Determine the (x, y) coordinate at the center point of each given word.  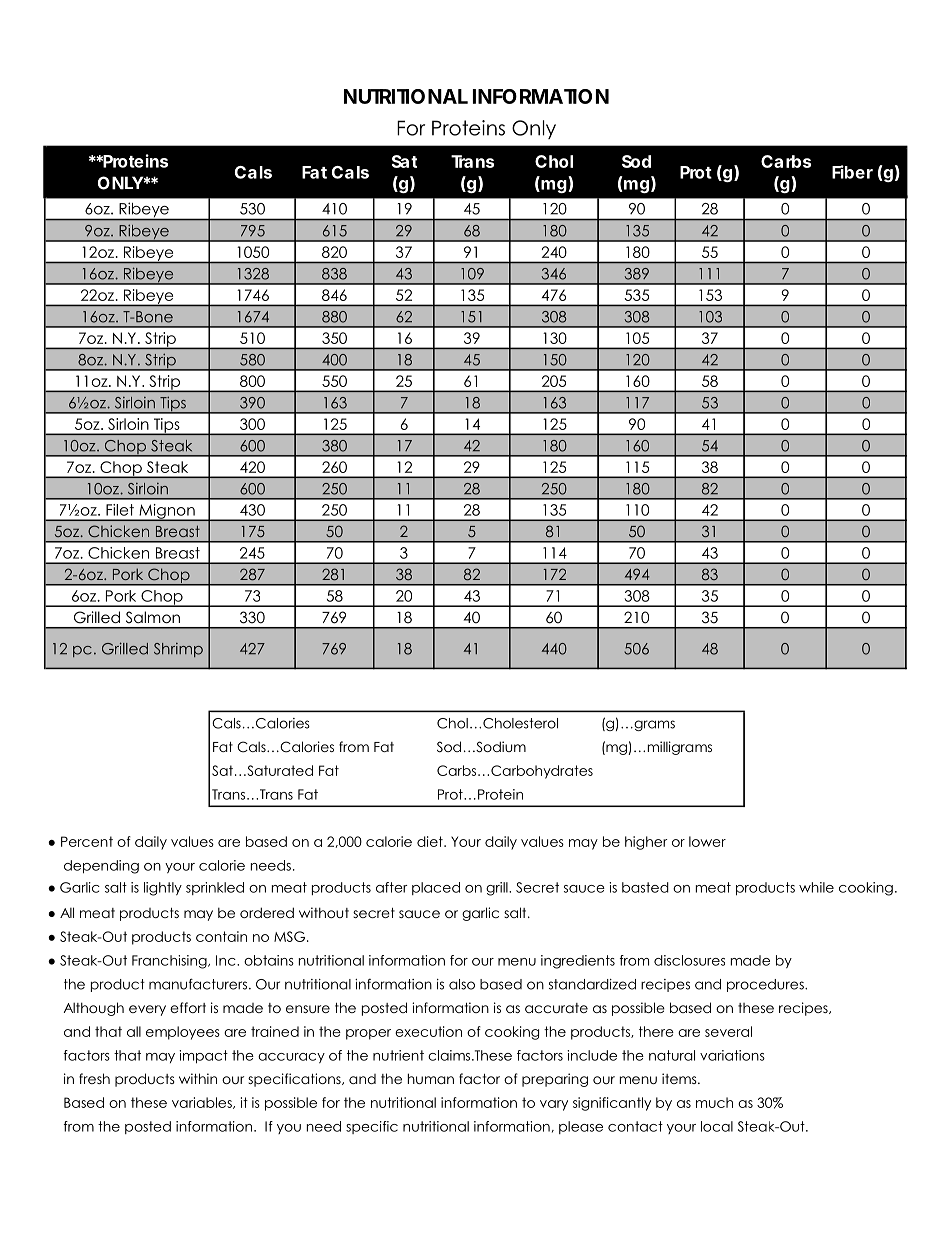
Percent (87, 841)
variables (203, 1103)
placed (436, 888)
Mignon (167, 512)
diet (431, 841)
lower (707, 841)
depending (101, 867)
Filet (120, 510)
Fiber (852, 172)
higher (646, 843)
